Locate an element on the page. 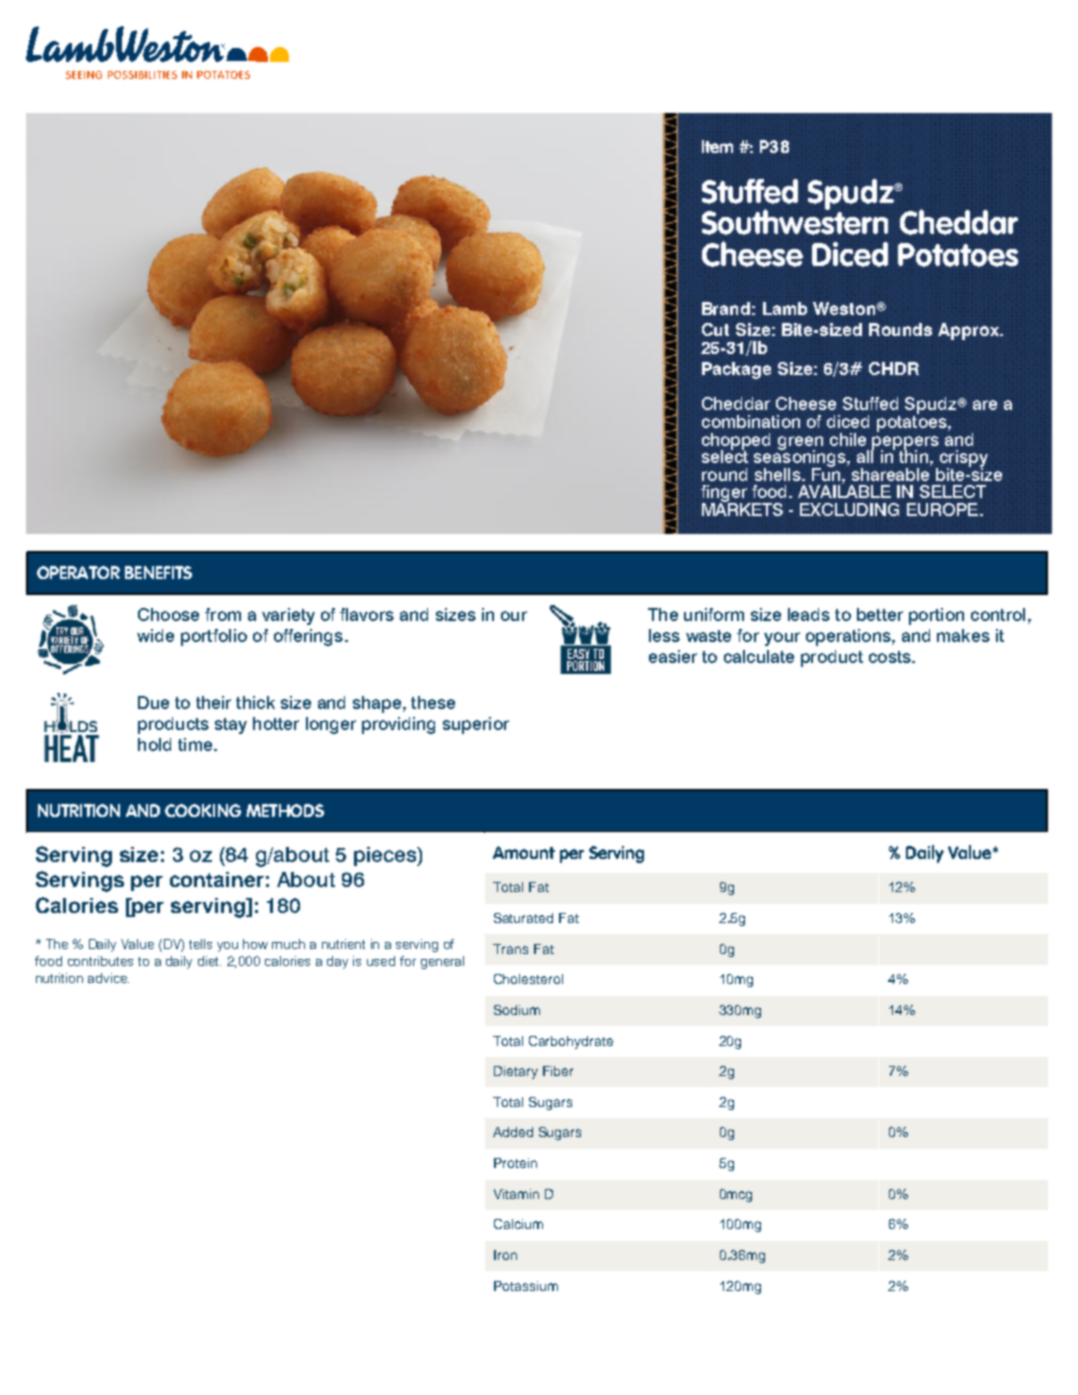 The image size is (1078, 1395). superior is located at coordinates (476, 725).
